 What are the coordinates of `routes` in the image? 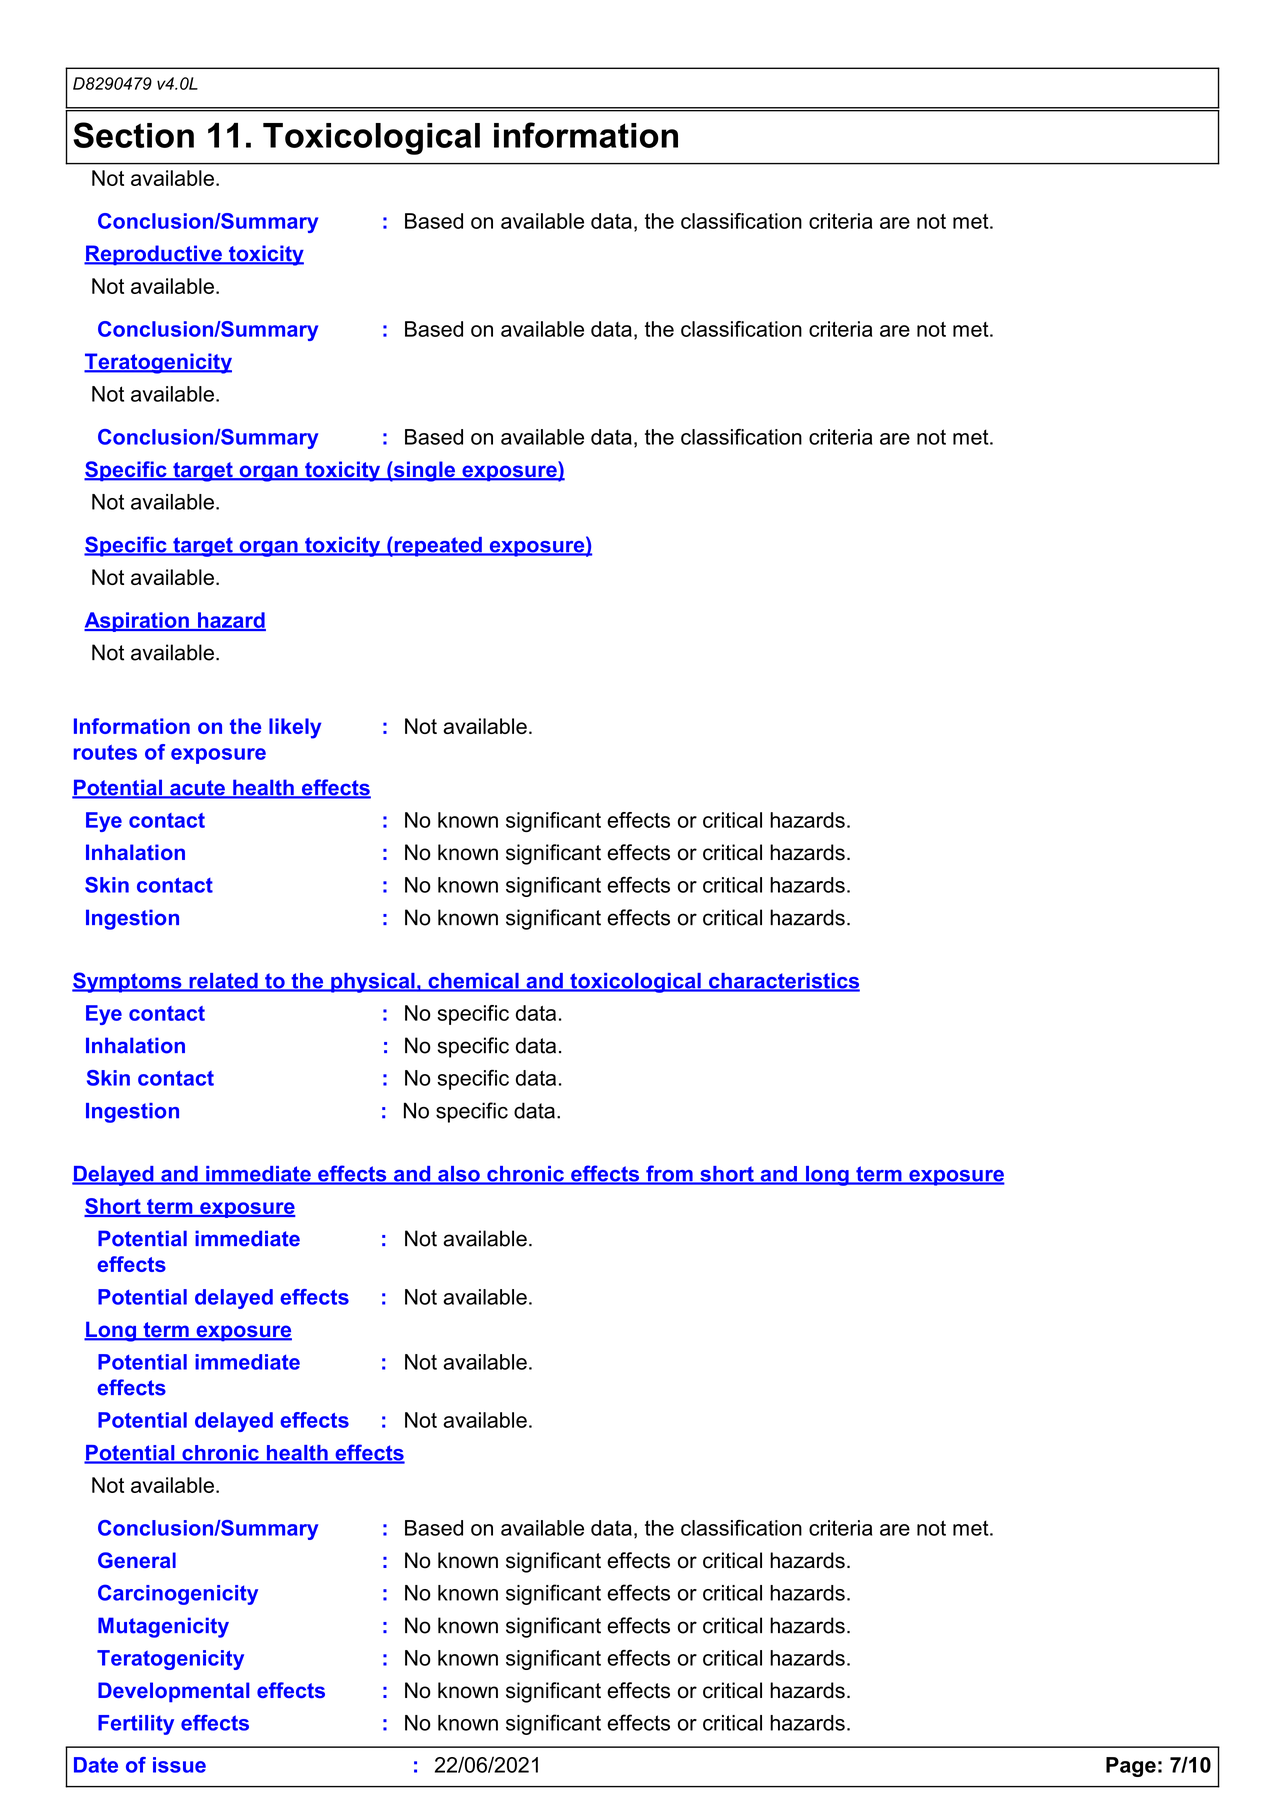 It's located at (105, 752).
